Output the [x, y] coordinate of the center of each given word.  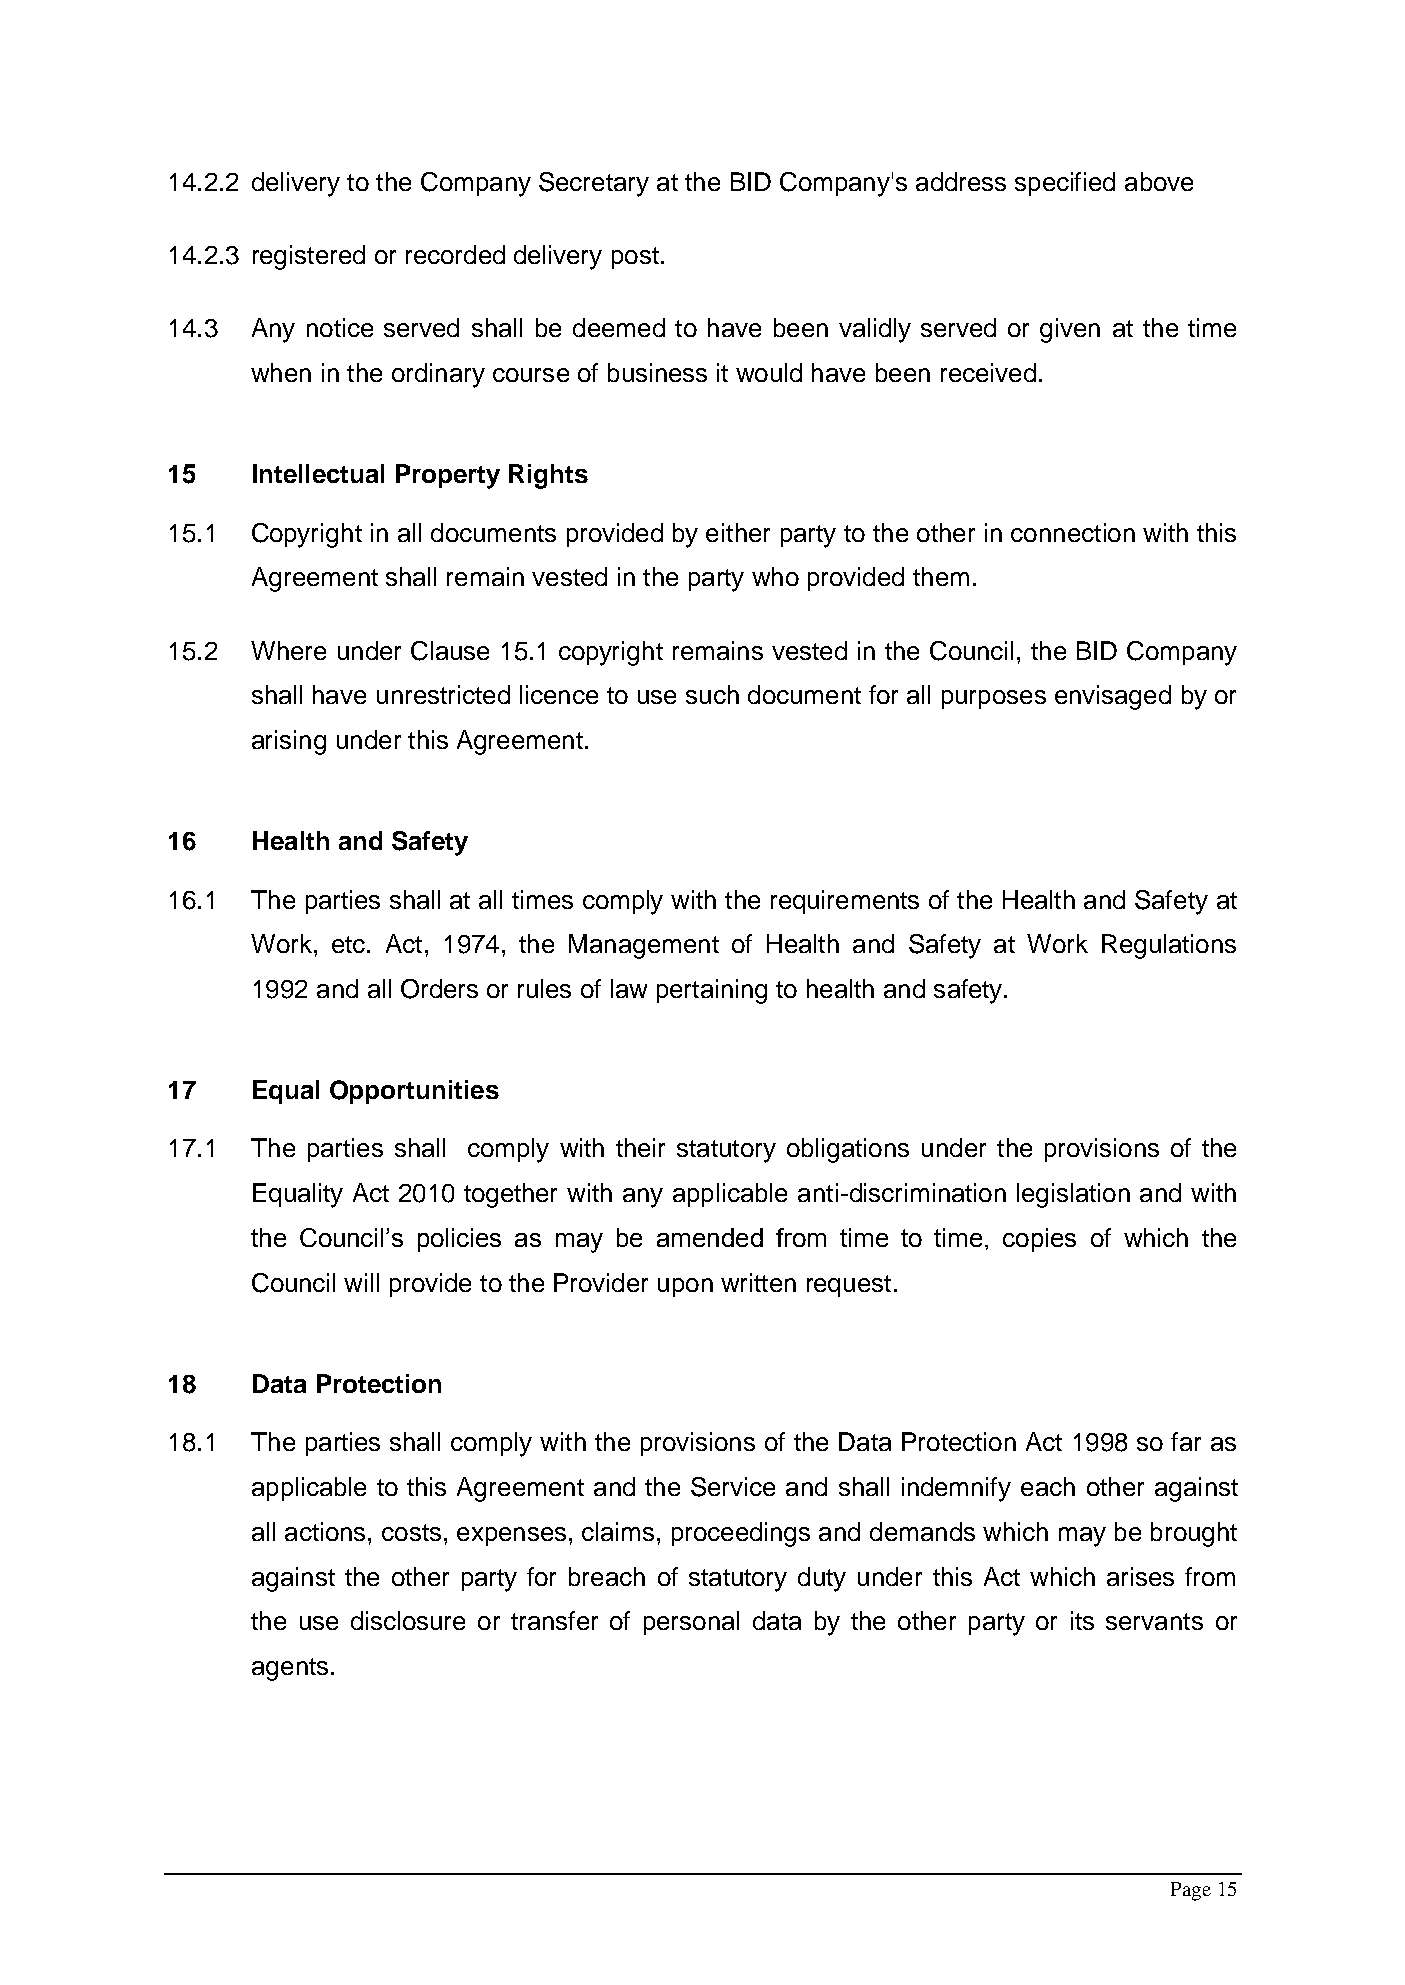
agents [290, 1669]
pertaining [712, 991]
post [635, 258]
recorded [455, 254]
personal [691, 1623]
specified [1065, 184]
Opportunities [414, 1092]
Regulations [1169, 946]
